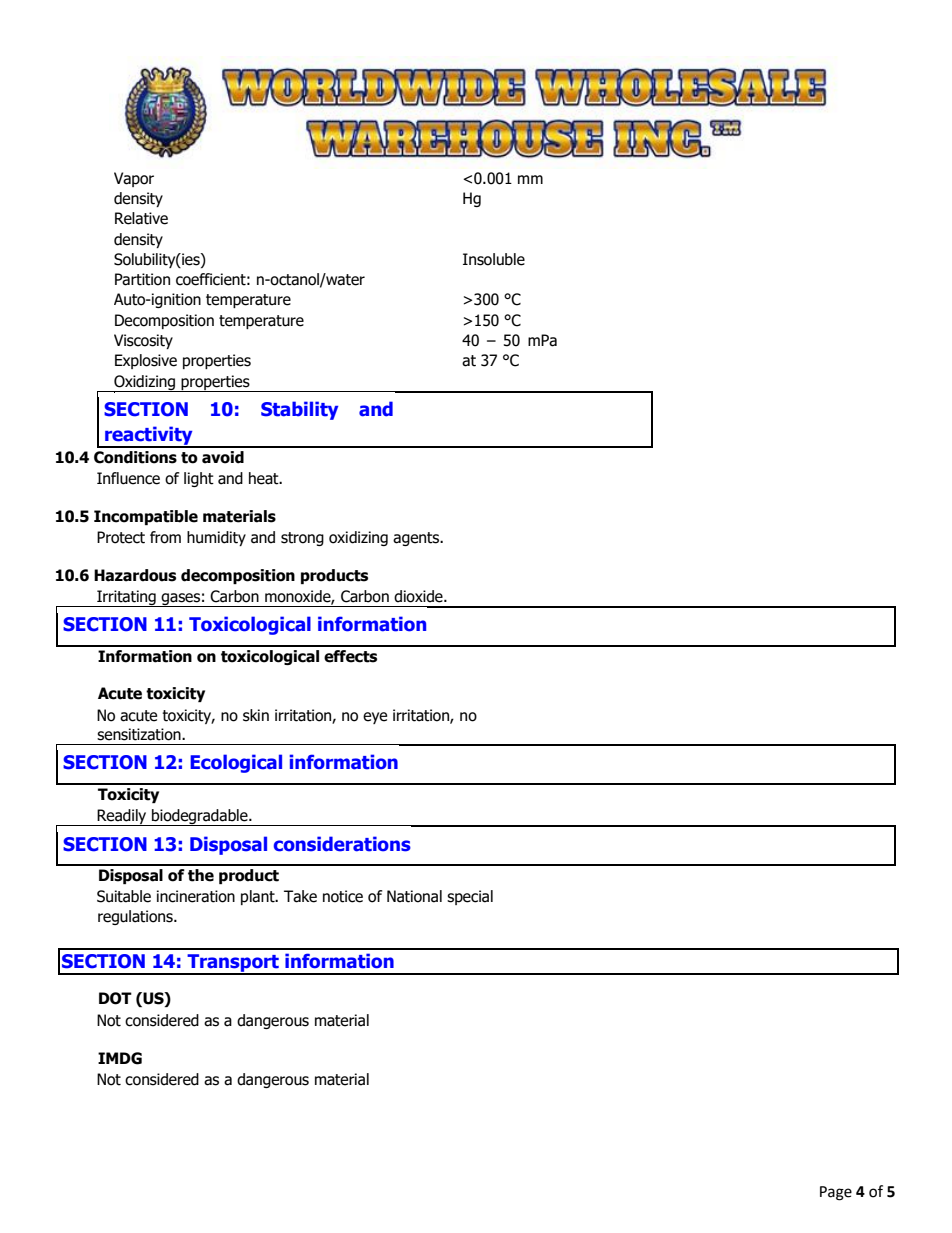 The height and width of the image is (1233, 952). I want to click on humidity, so click(216, 538).
